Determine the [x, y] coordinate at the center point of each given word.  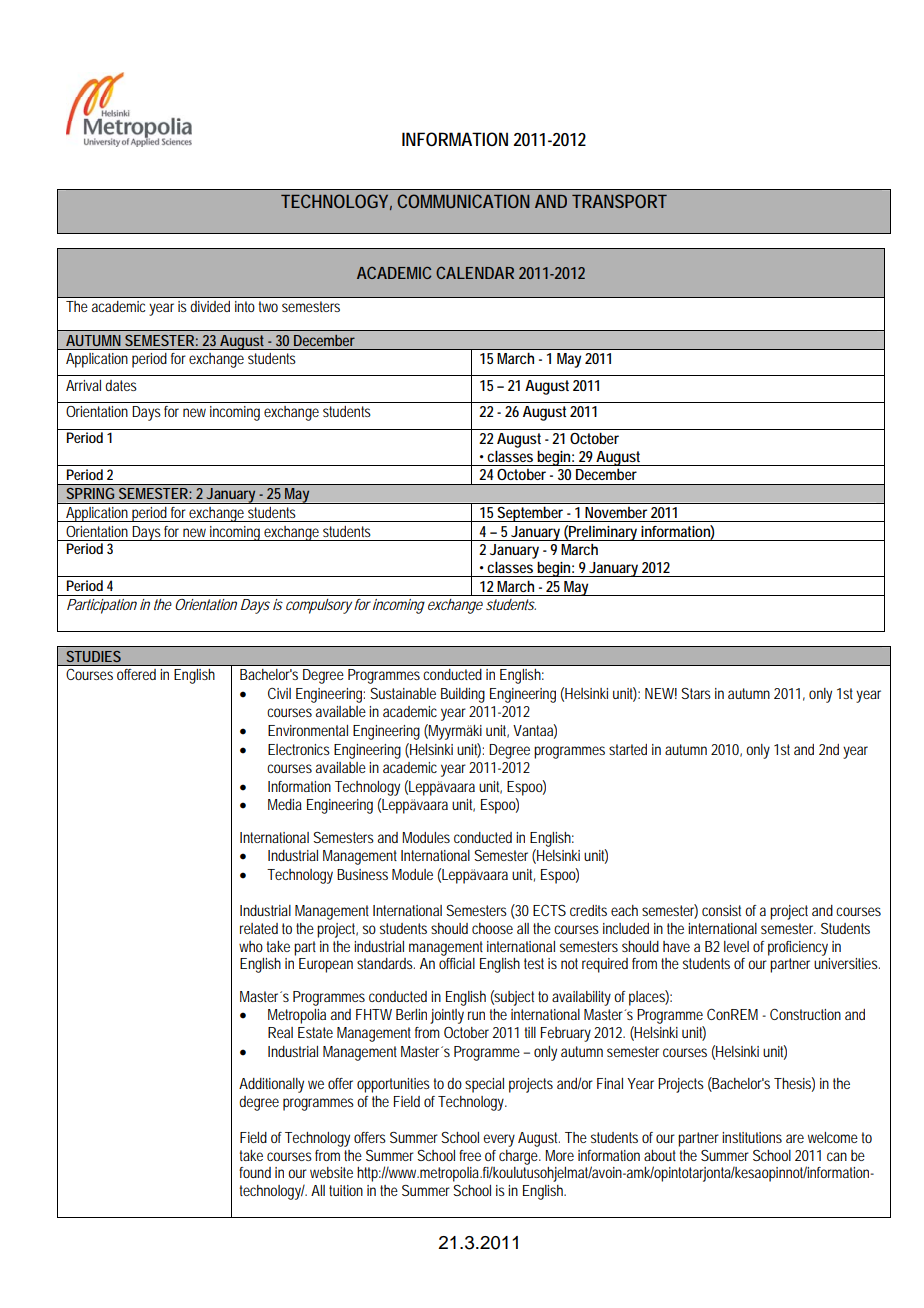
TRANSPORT [619, 201]
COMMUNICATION [463, 201]
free [470, 1155]
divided [210, 306]
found [255, 1172]
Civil [279, 693]
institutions [752, 1137]
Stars [696, 693]
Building [463, 695]
